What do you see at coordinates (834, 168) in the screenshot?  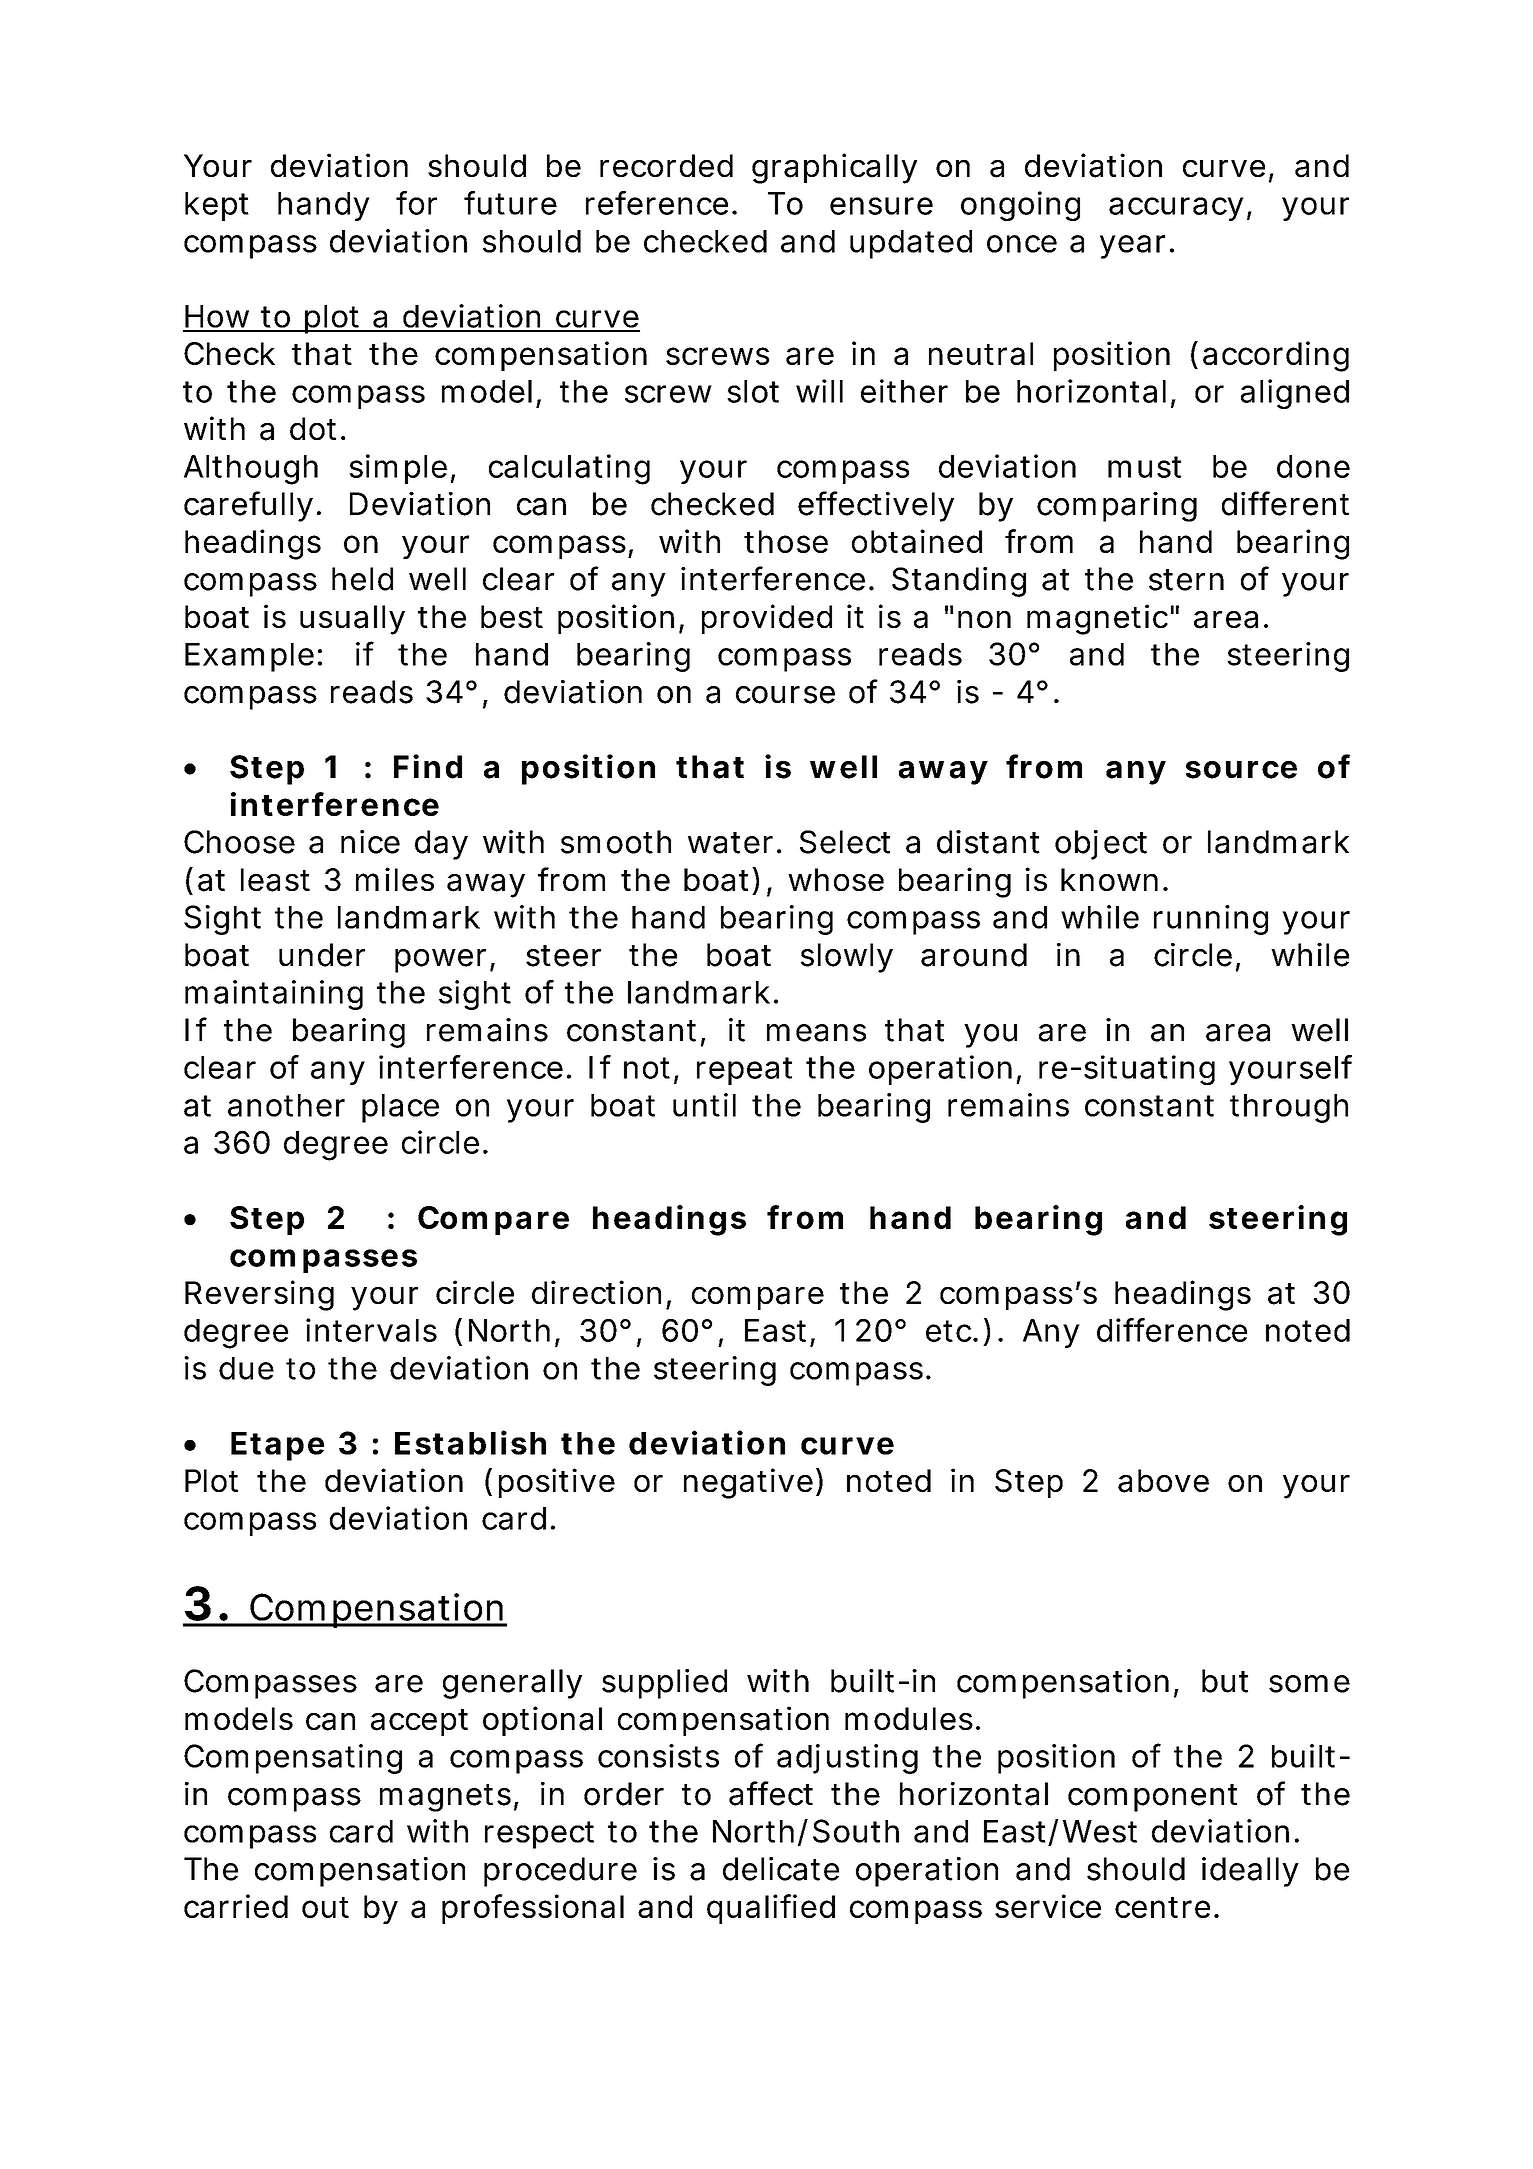 I see `graphically` at bounding box center [834, 168].
